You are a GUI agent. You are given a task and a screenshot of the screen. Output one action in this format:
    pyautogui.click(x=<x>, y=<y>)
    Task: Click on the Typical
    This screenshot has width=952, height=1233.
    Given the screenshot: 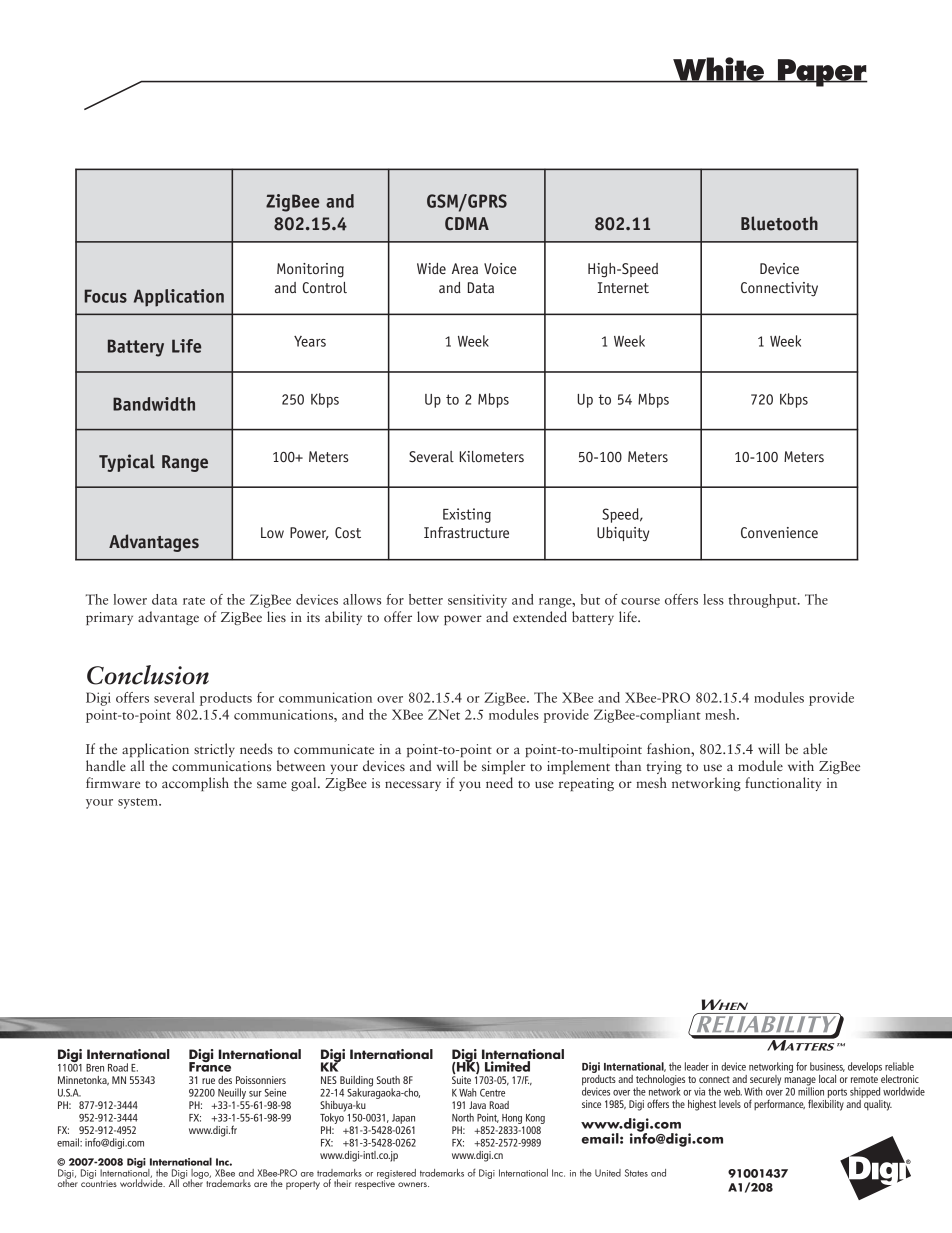 What is the action you would take?
    pyautogui.click(x=127, y=463)
